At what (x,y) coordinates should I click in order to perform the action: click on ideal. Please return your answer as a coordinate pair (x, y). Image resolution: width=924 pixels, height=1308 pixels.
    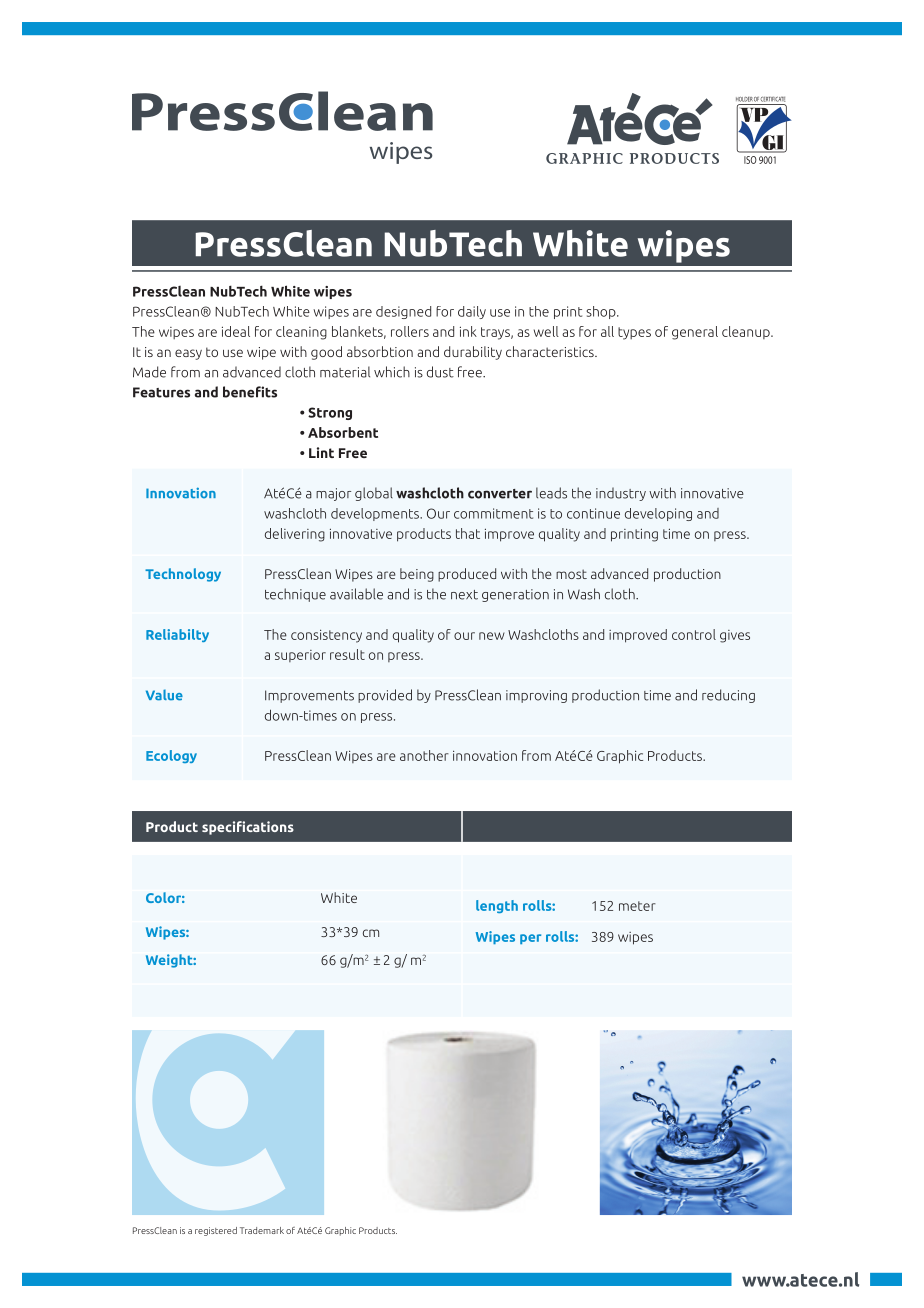
    Looking at the image, I should click on (236, 331).
